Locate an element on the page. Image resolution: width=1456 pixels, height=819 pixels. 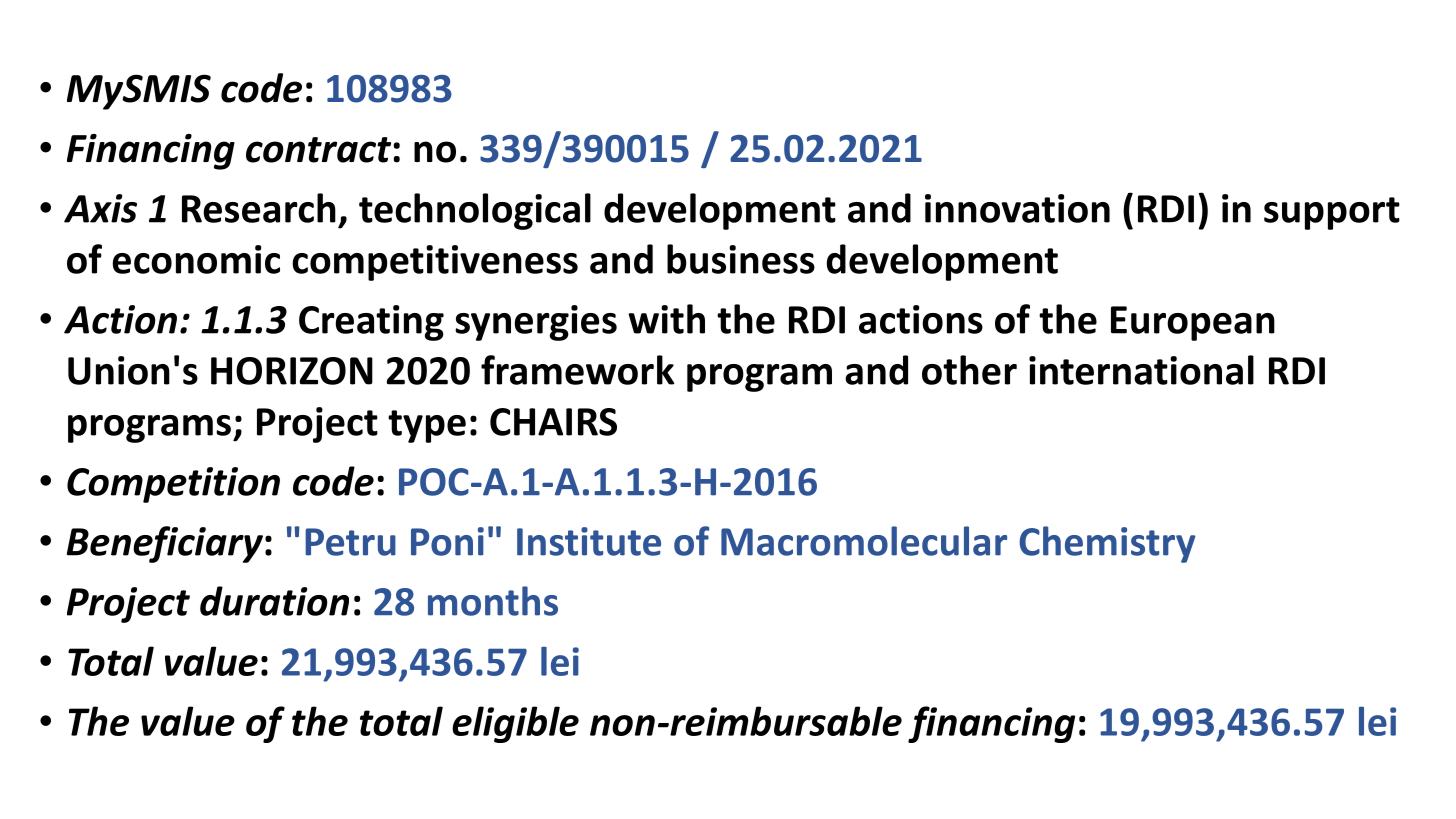
contract is located at coordinates (318, 150).
